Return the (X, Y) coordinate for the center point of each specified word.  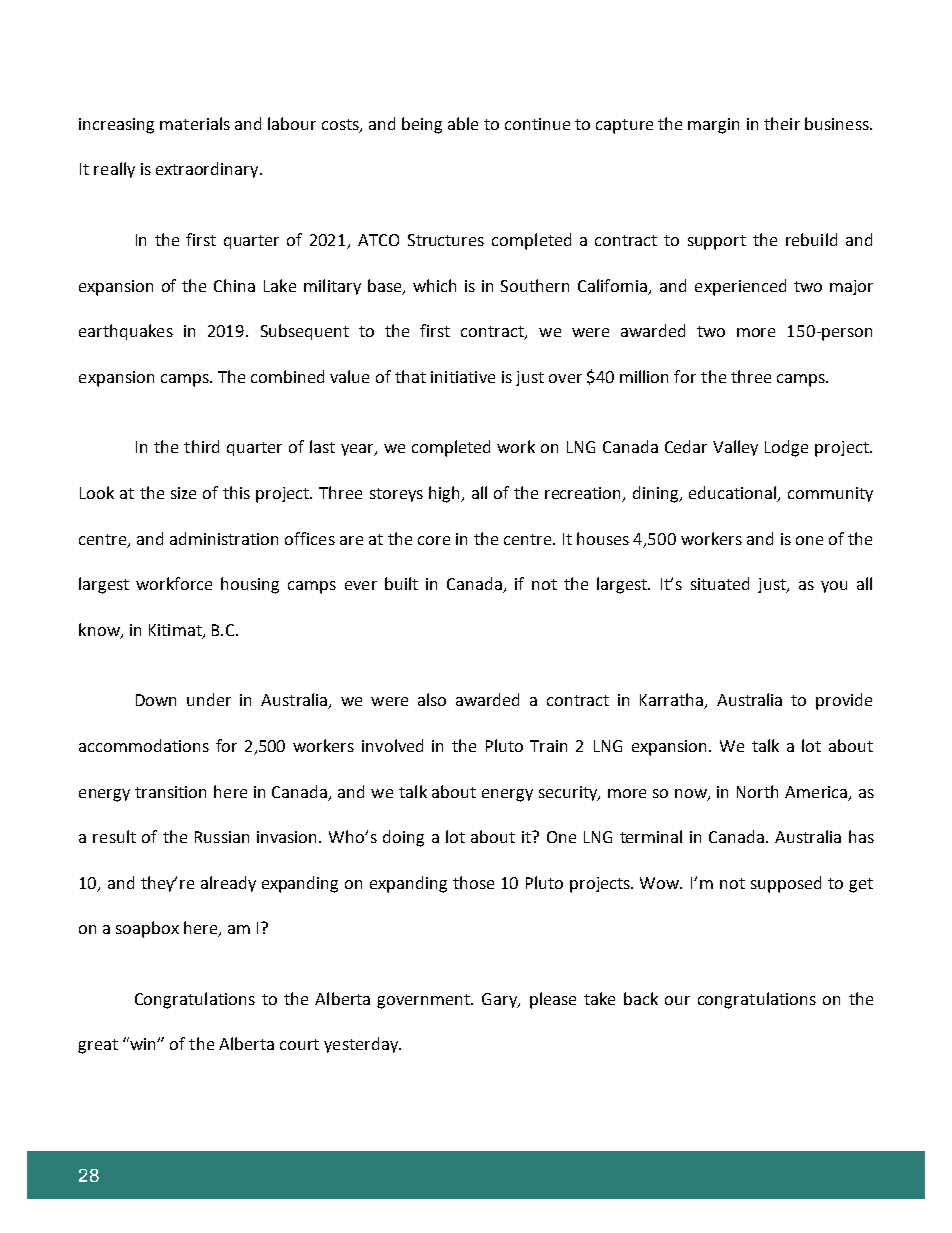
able (463, 123)
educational (734, 494)
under (209, 699)
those (473, 882)
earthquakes (126, 332)
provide (844, 701)
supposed (786, 884)
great (98, 1046)
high (445, 494)
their (782, 123)
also (432, 699)
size (183, 493)
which (434, 285)
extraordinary (208, 170)
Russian (222, 837)
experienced (740, 287)
